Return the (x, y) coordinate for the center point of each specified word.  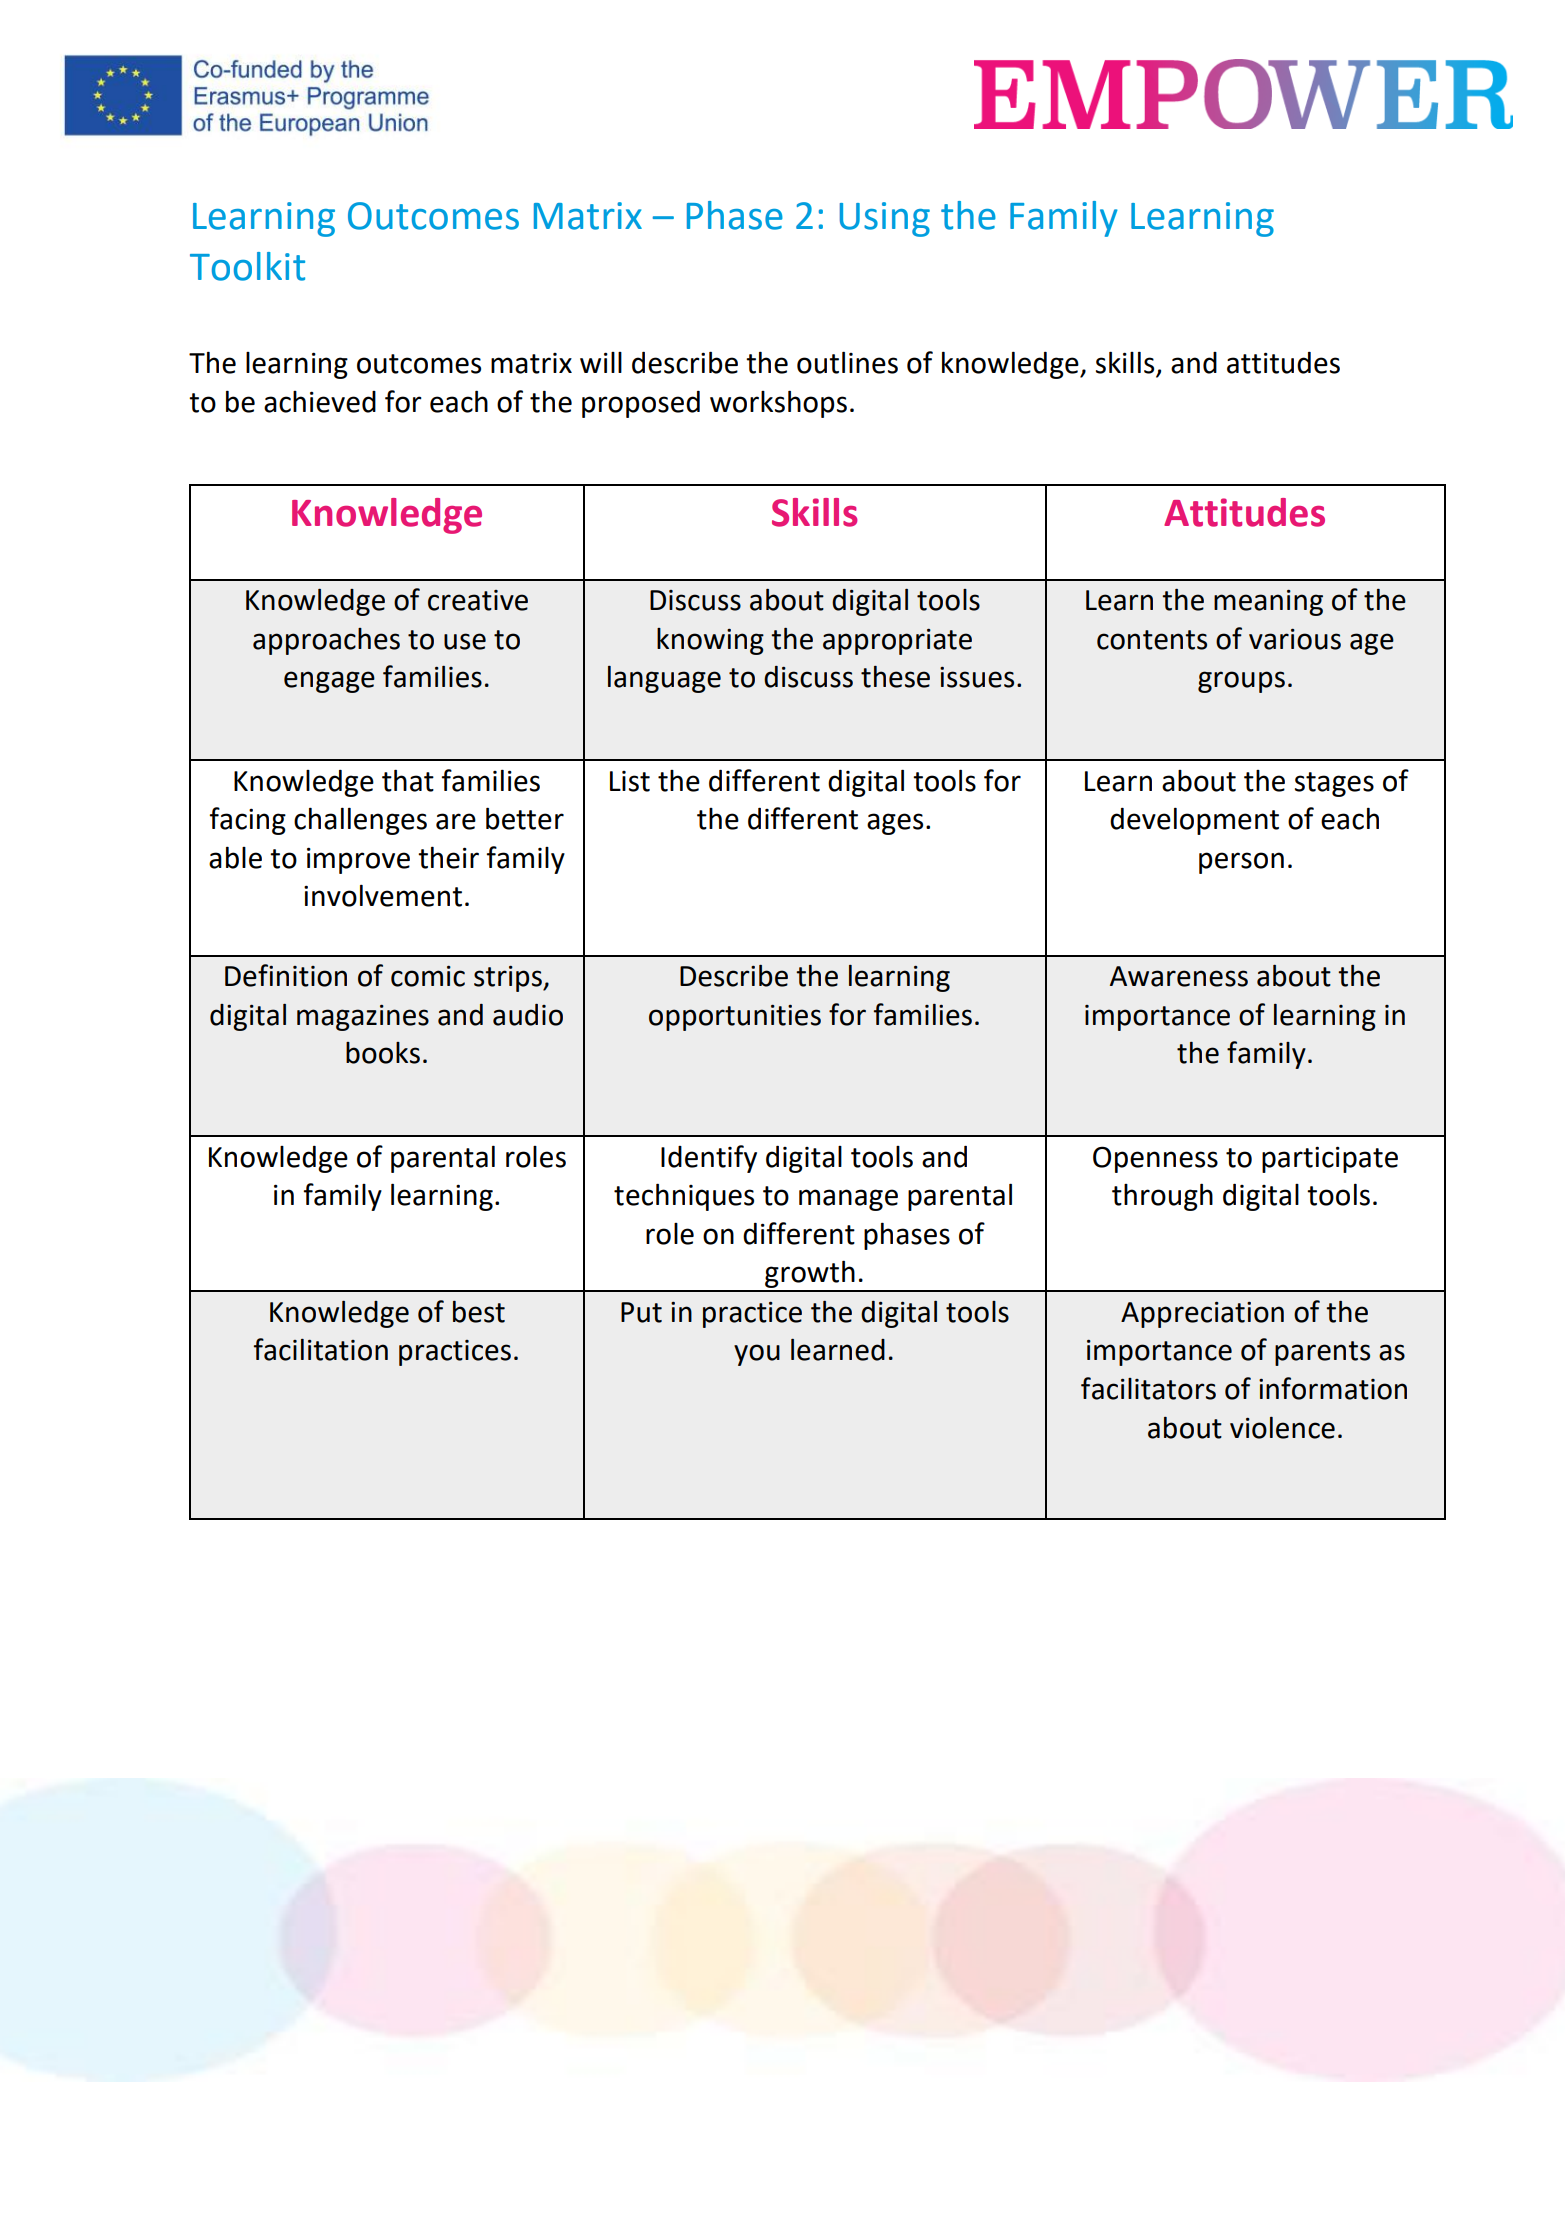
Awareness (1179, 976)
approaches (326, 641)
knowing (710, 641)
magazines (363, 1018)
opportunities (735, 1018)
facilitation (321, 1349)
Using (885, 219)
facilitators (1148, 1388)
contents (1152, 640)
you (757, 1355)
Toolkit (247, 266)
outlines (847, 362)
